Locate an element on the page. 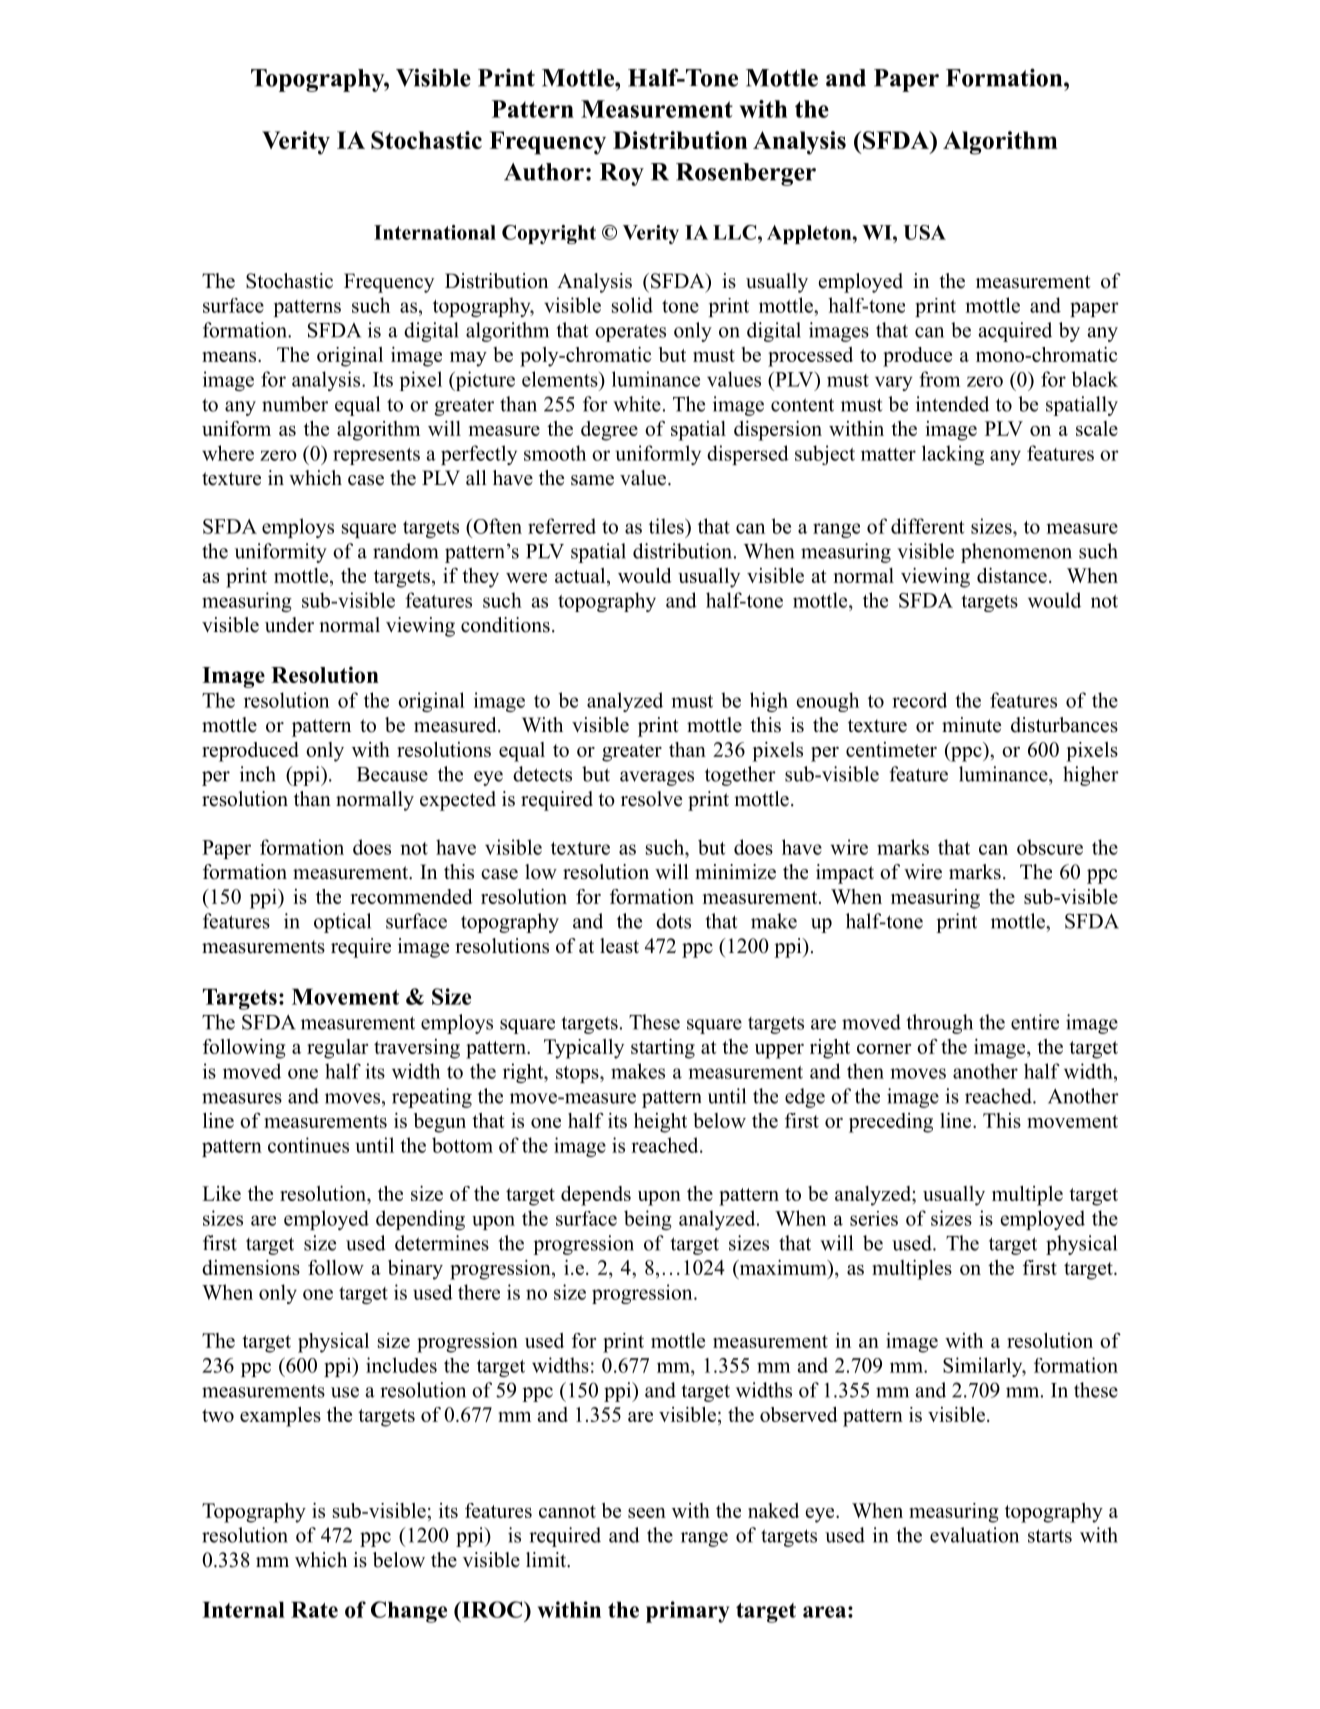 The image size is (1320, 1709). USA is located at coordinates (924, 232).
